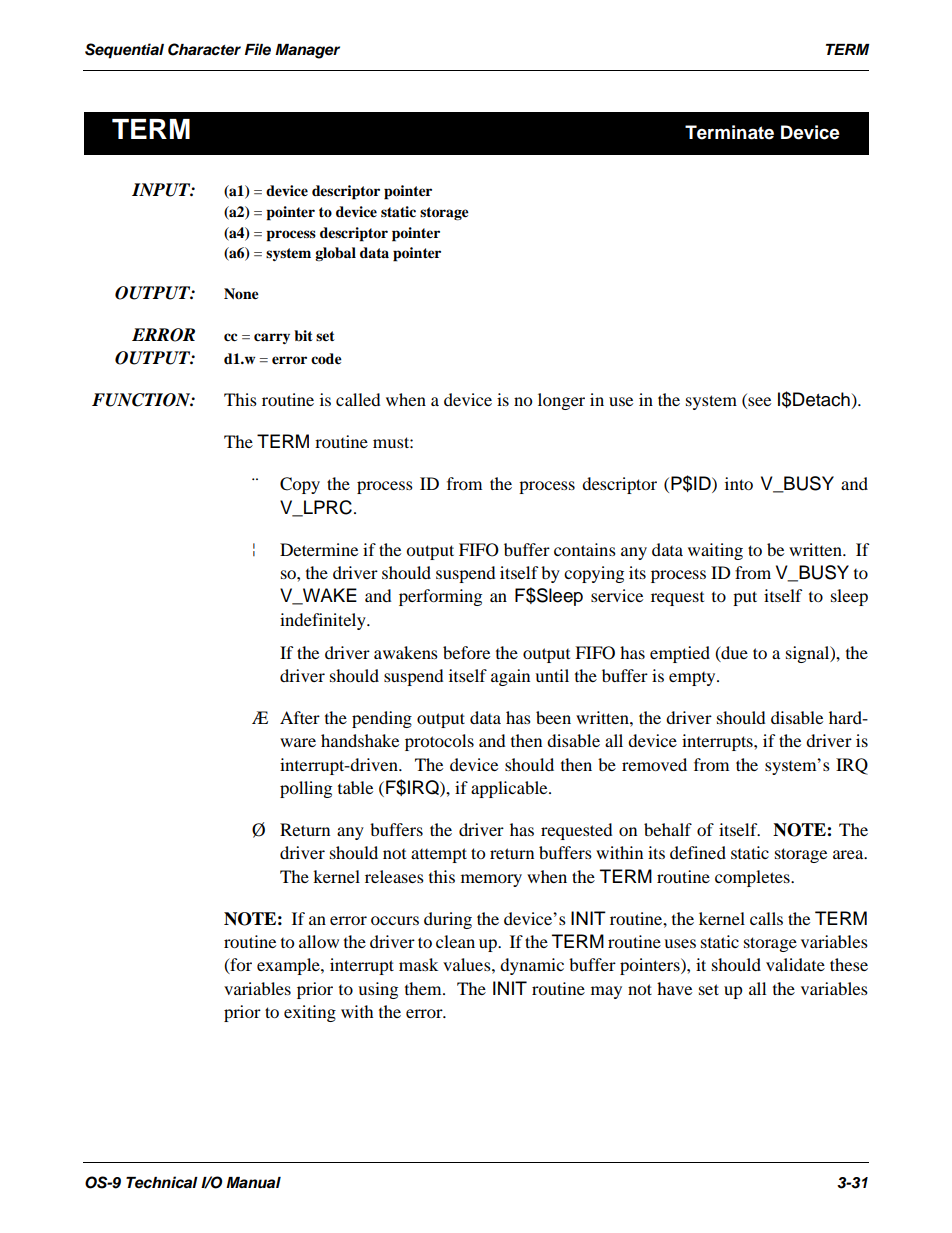 The height and width of the document is (1233, 952). Describe the element at coordinates (307, 51) in the document. I see `Manager` at that location.
